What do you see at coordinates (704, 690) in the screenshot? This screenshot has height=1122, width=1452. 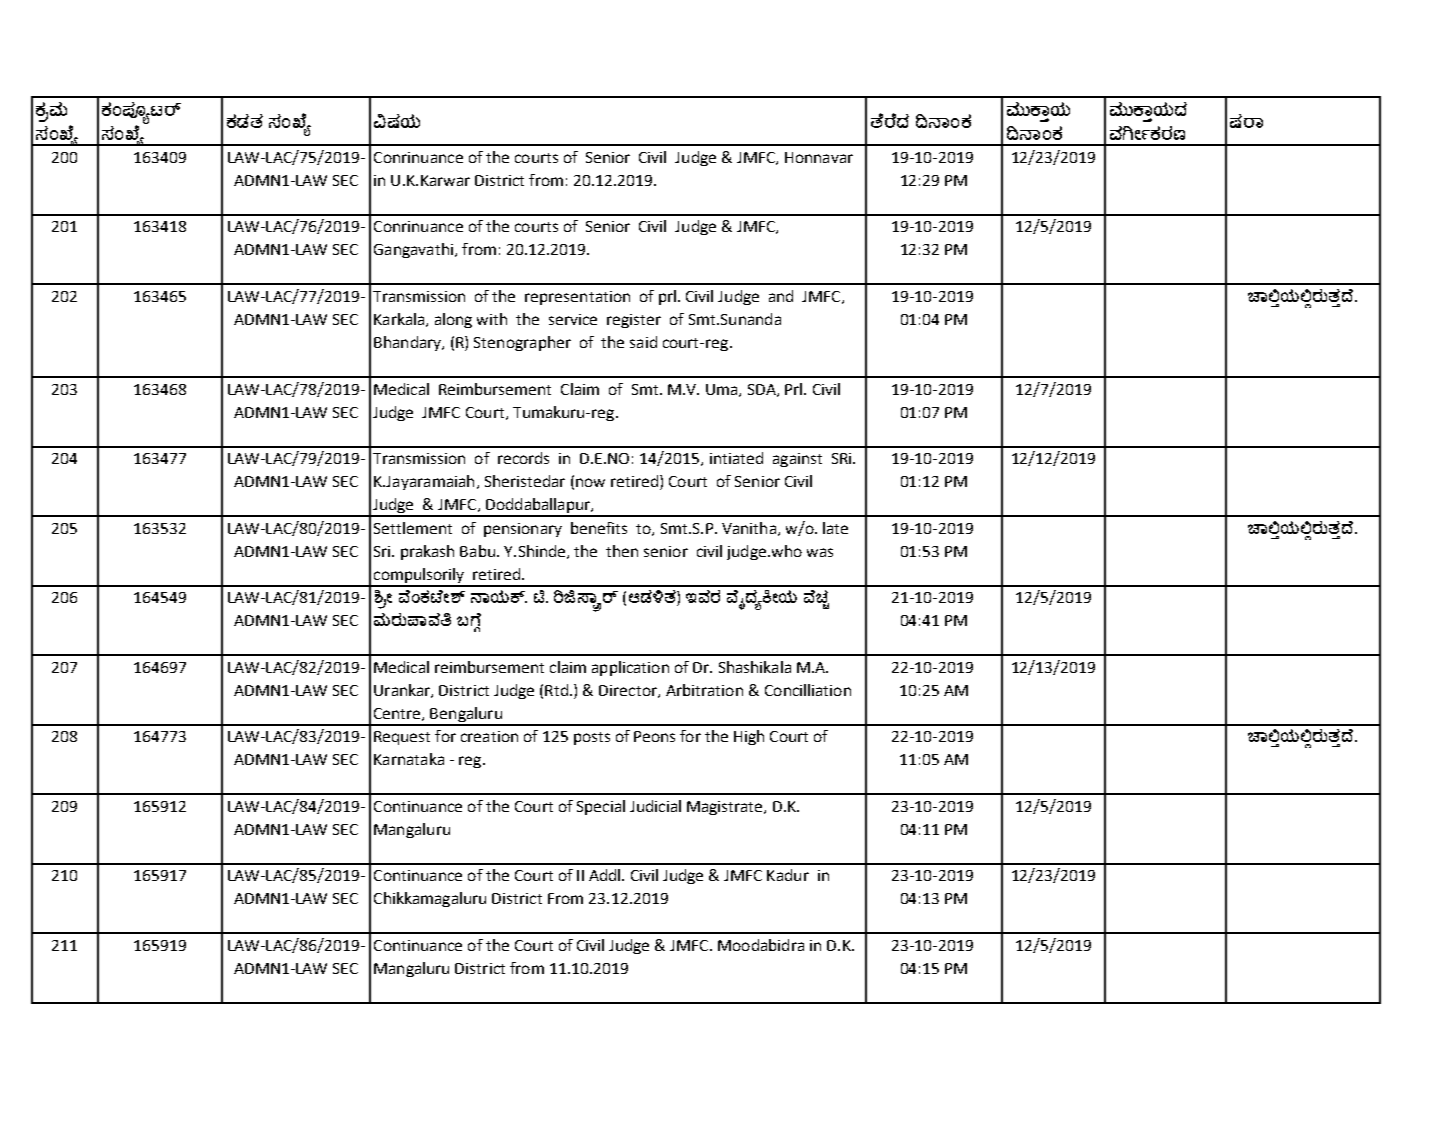 I see `Arbitration` at bounding box center [704, 690].
